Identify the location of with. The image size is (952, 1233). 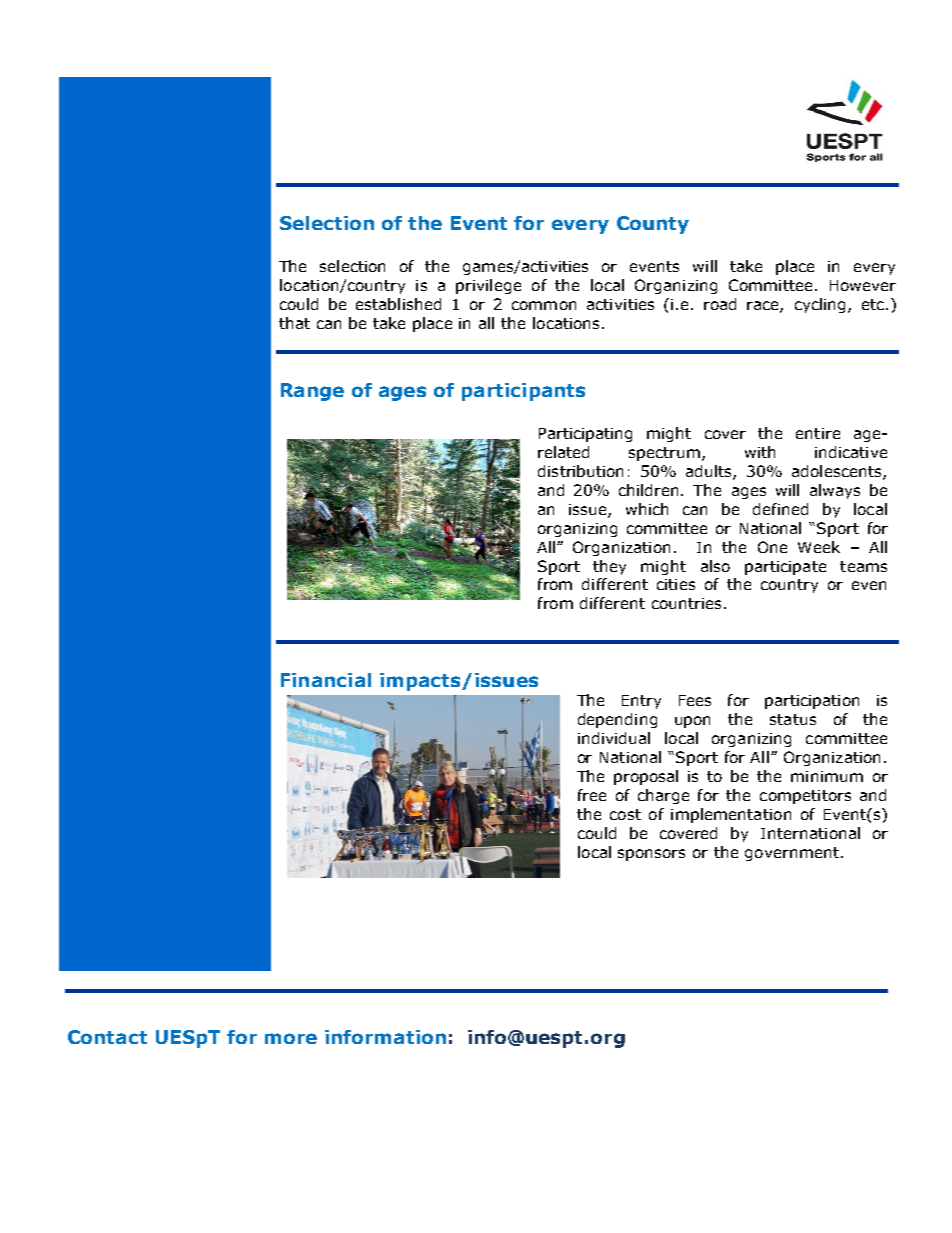
(760, 452).
